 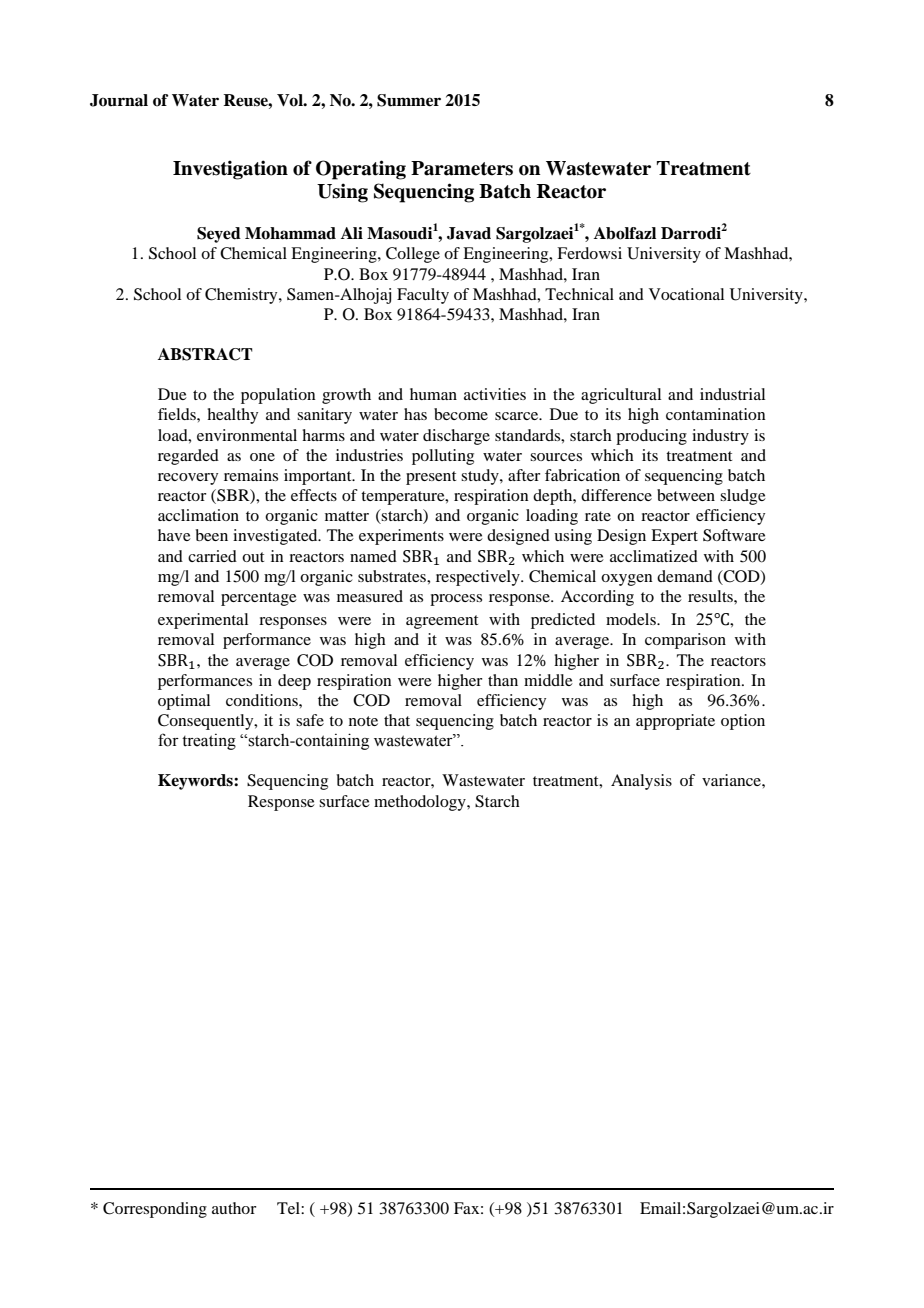 I want to click on Summer, so click(x=409, y=100).
